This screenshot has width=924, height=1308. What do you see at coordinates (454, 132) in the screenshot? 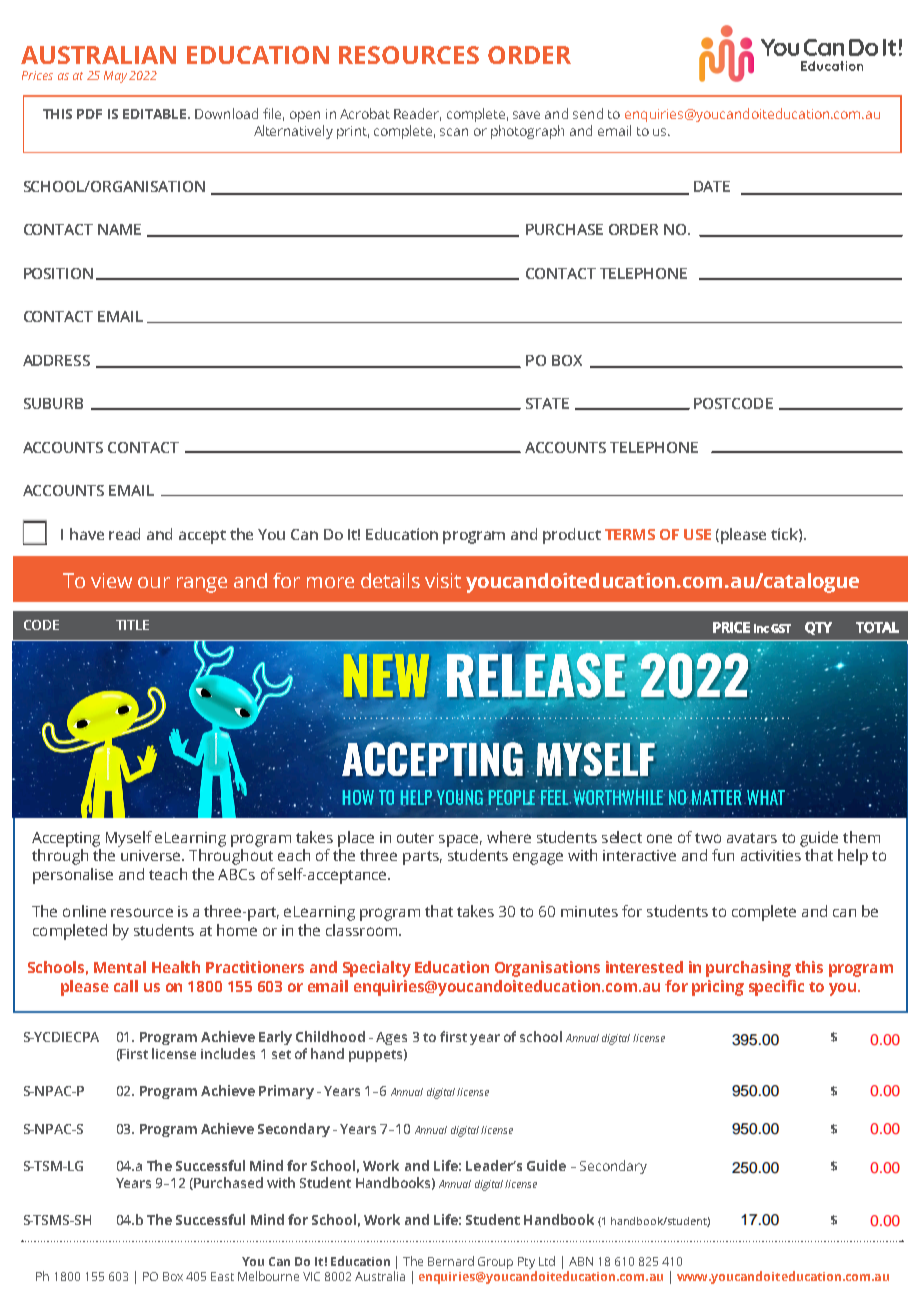
I see `scan` at bounding box center [454, 132].
